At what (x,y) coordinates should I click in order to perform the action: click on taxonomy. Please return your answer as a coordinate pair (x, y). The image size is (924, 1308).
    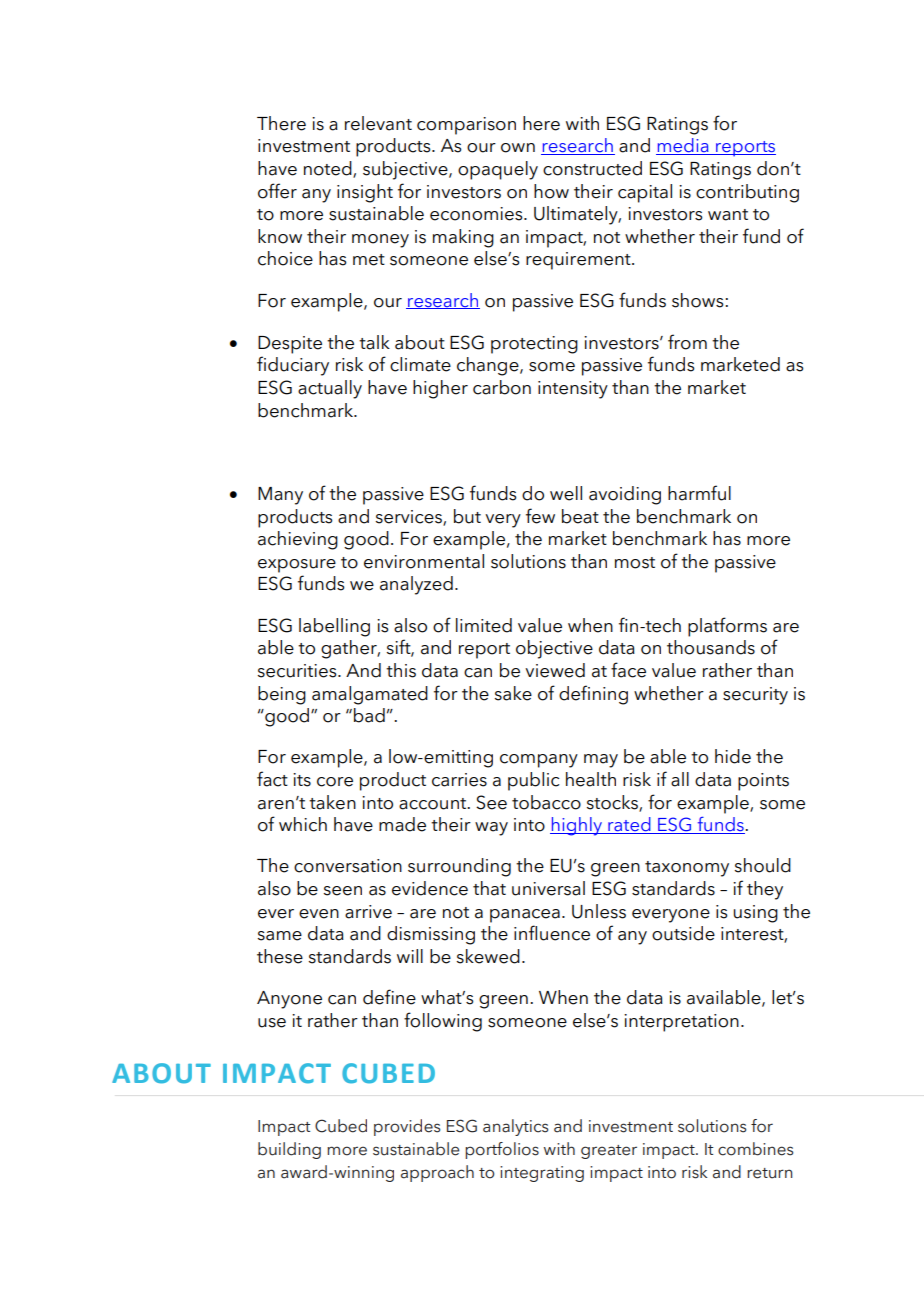
    Looking at the image, I should click on (687, 869).
